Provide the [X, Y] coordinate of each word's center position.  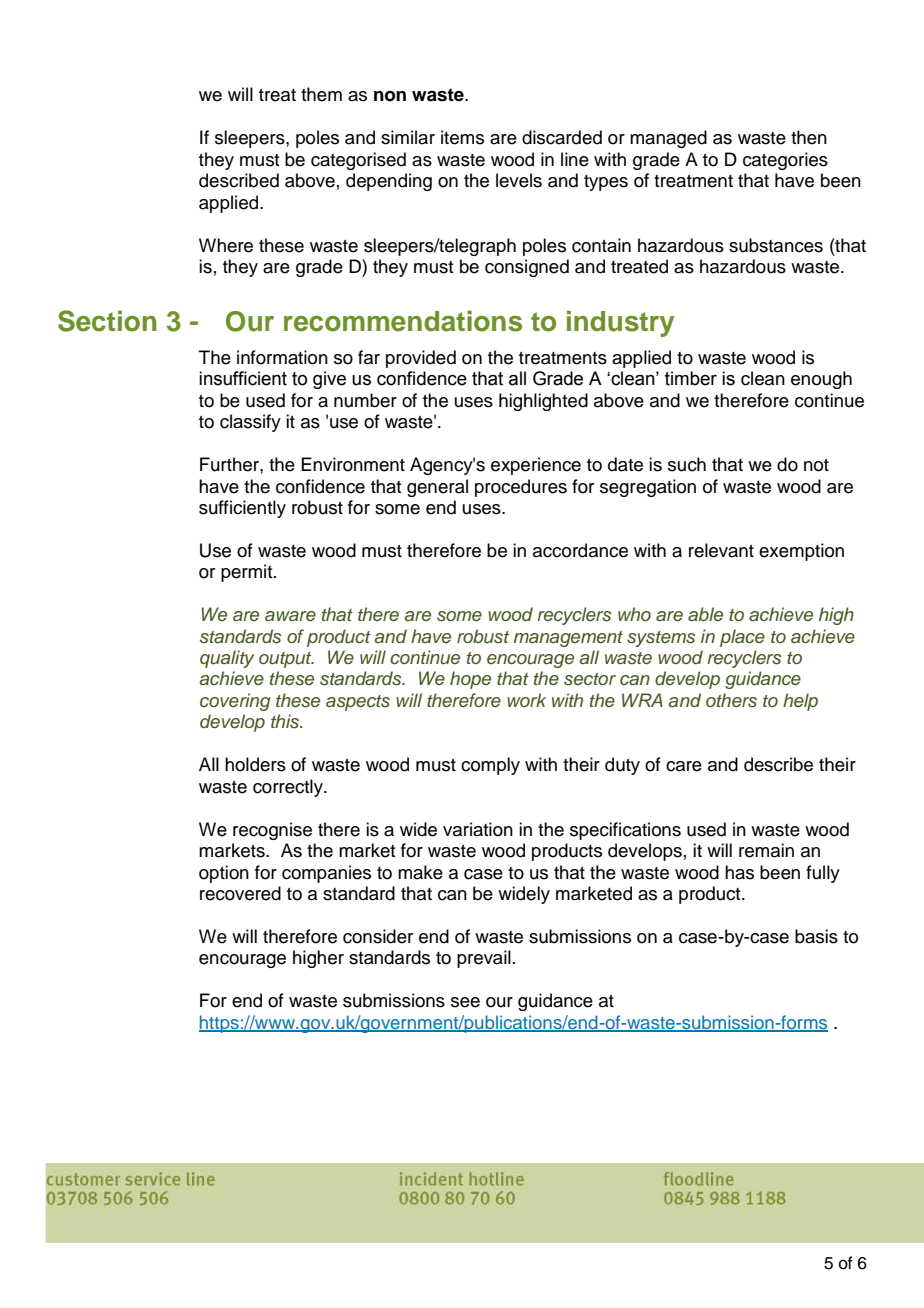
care [684, 766]
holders [255, 764]
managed [668, 139]
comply [490, 766]
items [462, 137]
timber [691, 378]
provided [421, 359]
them [321, 94]
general [437, 488]
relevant [721, 550]
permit [248, 573]
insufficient [243, 378]
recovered [240, 893]
